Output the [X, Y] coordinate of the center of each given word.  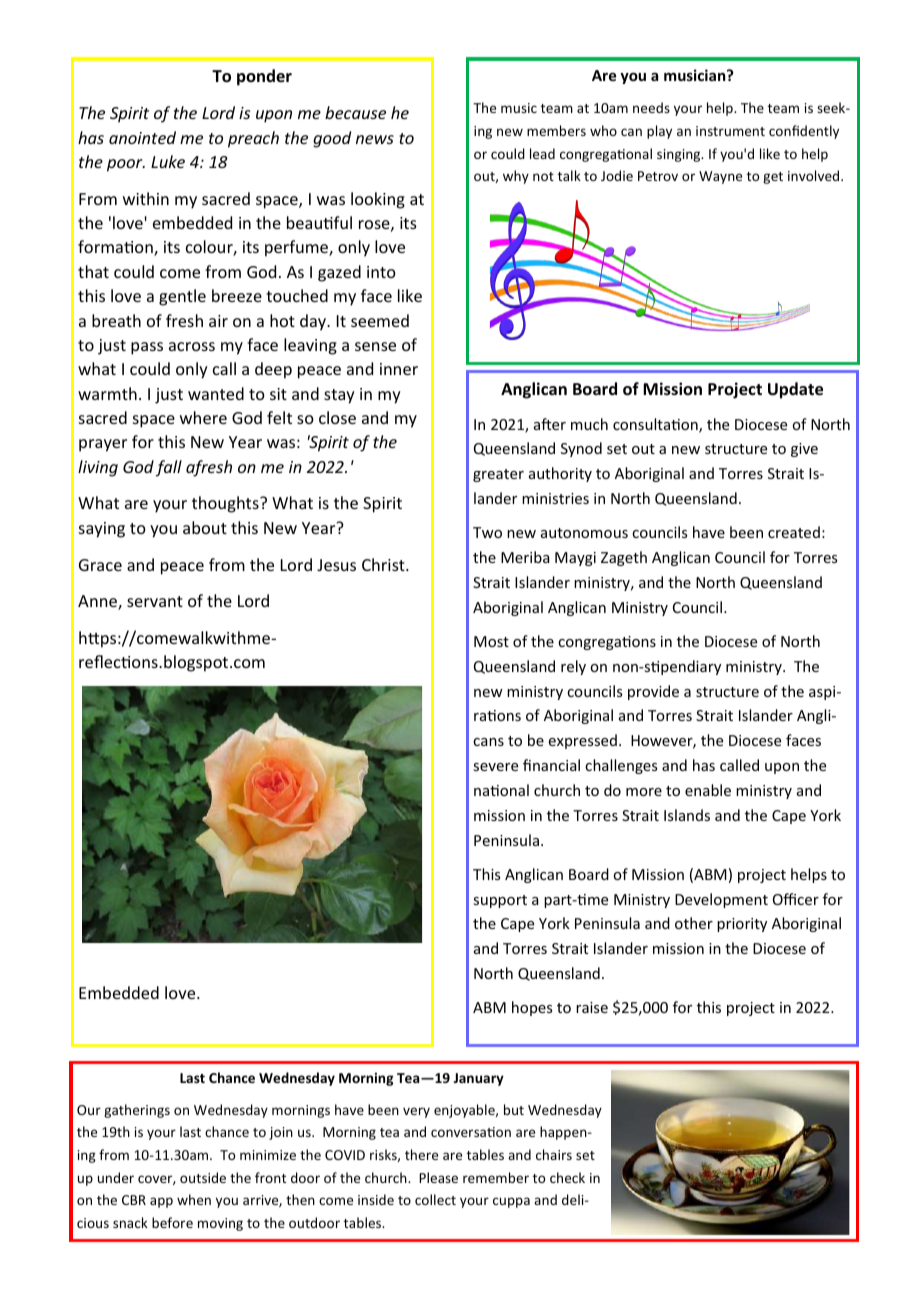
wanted [216, 393]
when [194, 1199]
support [500, 901]
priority [742, 925]
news [375, 139]
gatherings [137, 1111]
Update [795, 390]
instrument [730, 131]
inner [399, 369]
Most [491, 641]
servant [155, 601]
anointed [142, 137]
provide [653, 692]
